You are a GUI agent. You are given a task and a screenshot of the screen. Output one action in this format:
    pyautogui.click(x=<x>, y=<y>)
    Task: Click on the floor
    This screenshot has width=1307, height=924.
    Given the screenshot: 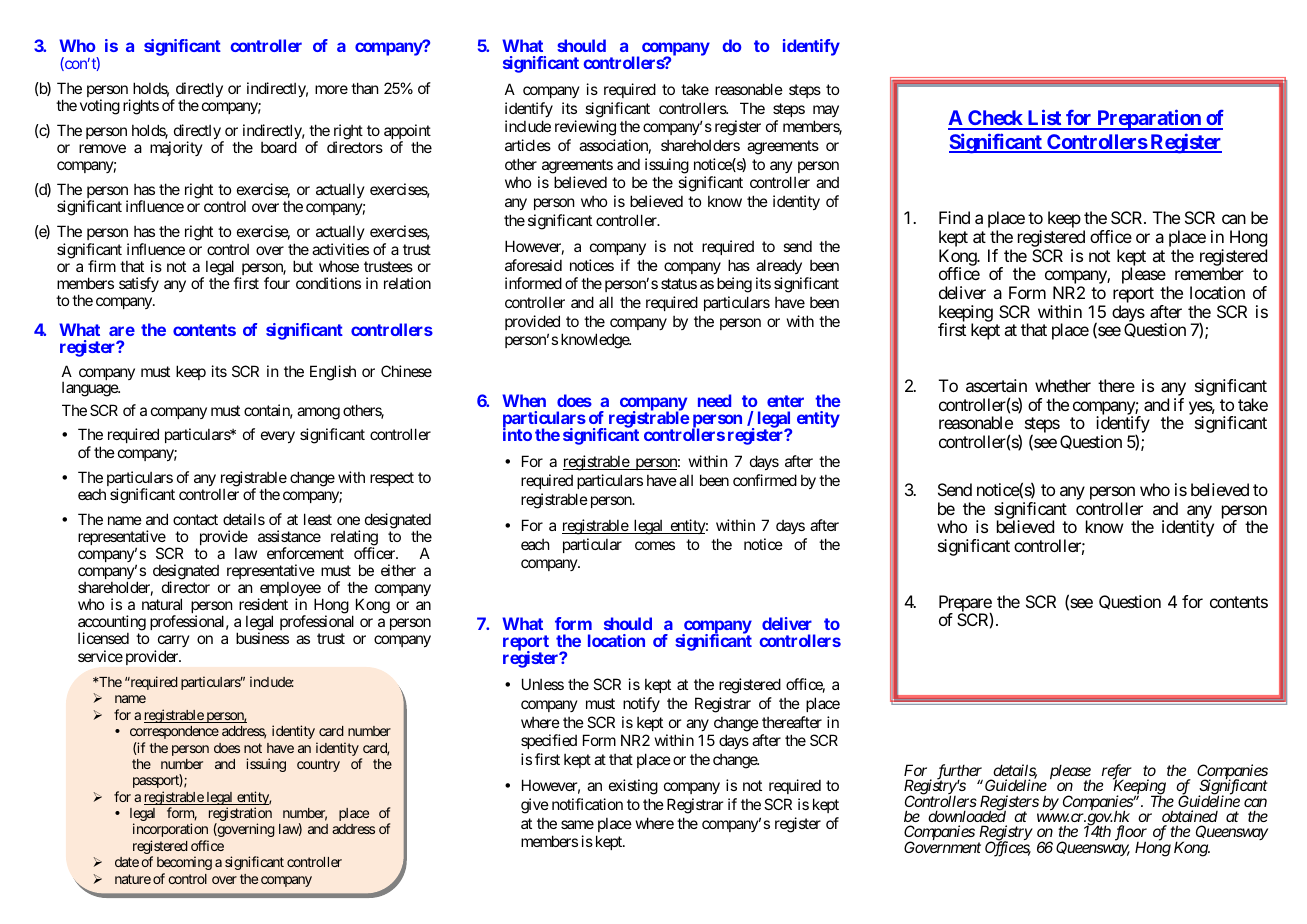 What is the action you would take?
    pyautogui.click(x=1131, y=834)
